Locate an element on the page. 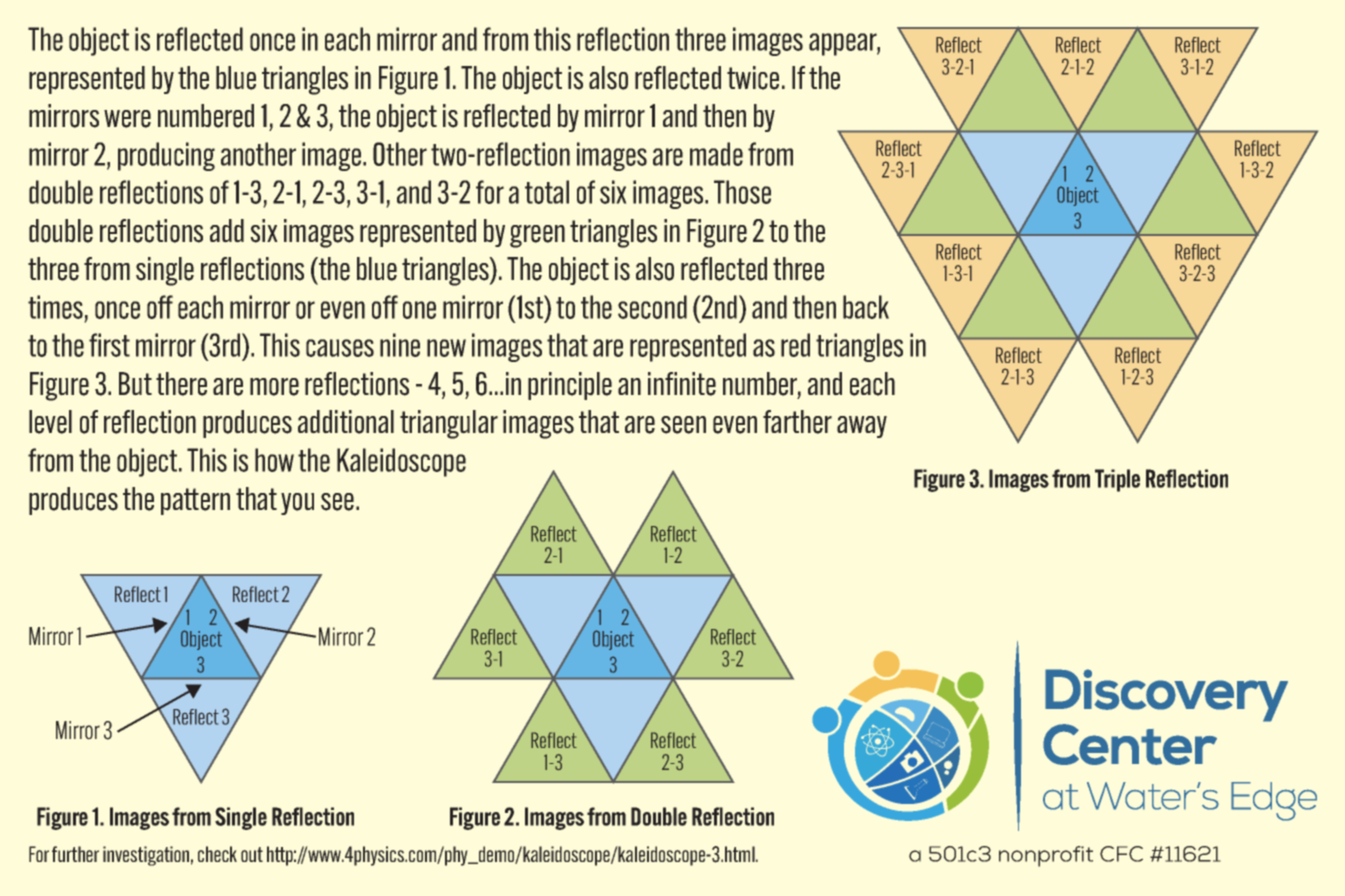  check is located at coordinates (217, 854).
